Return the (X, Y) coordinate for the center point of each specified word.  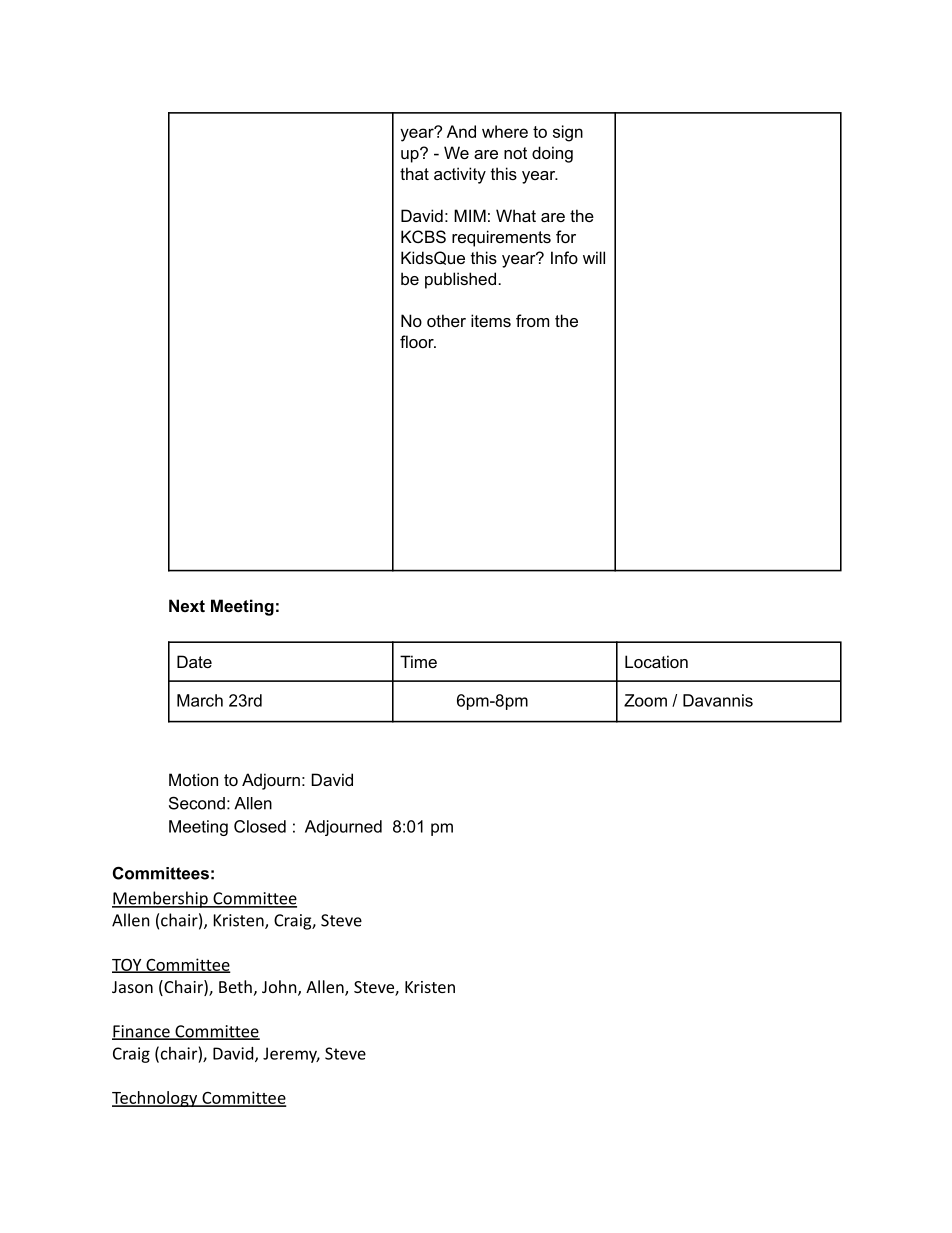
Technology (156, 1099)
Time (418, 661)
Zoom (645, 700)
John (279, 986)
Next (187, 605)
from (532, 320)
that (414, 173)
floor (418, 341)
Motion (193, 779)
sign (568, 133)
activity (460, 175)
